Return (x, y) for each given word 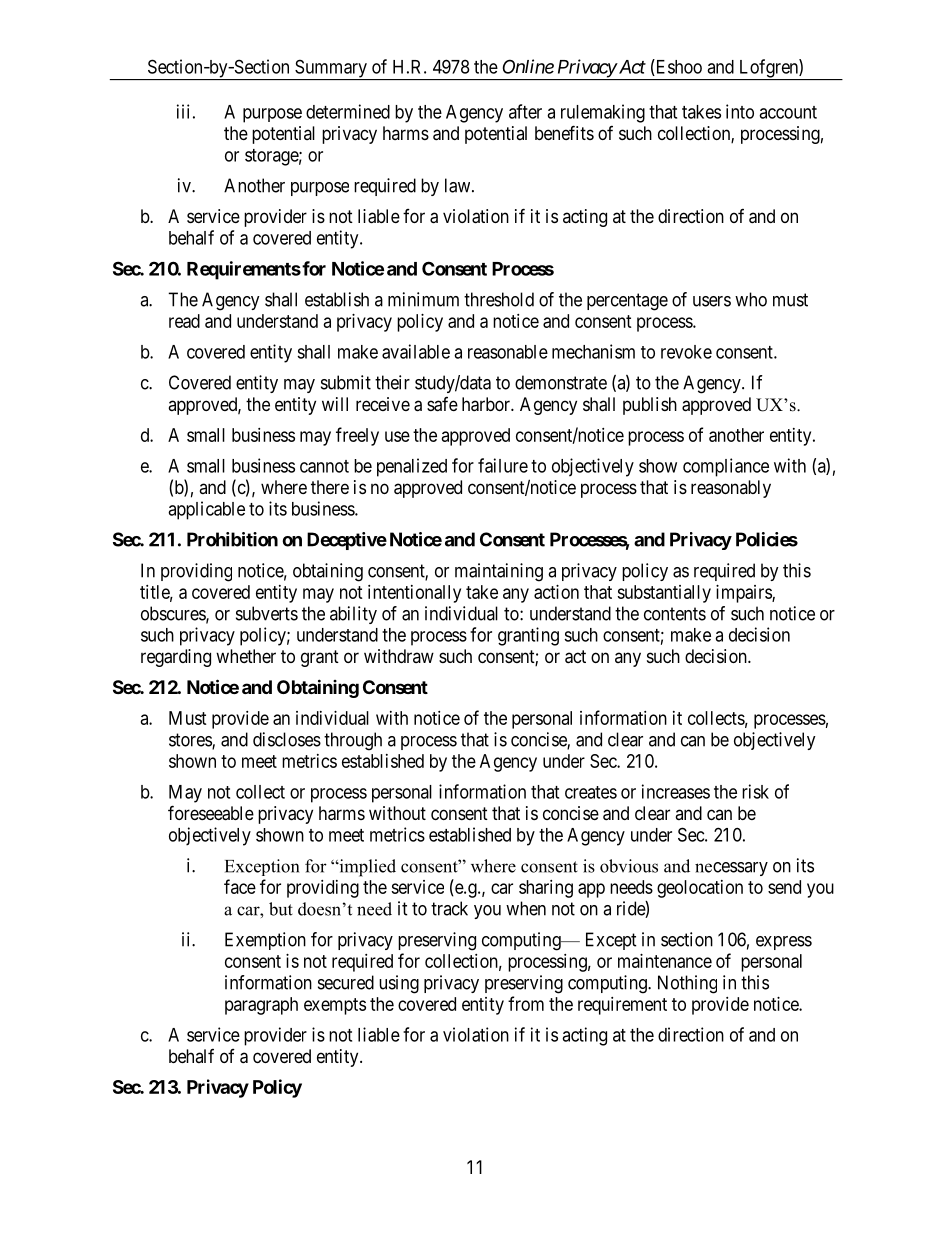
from (526, 1003)
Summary (331, 69)
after (525, 111)
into (740, 111)
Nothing (687, 984)
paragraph (261, 1006)
